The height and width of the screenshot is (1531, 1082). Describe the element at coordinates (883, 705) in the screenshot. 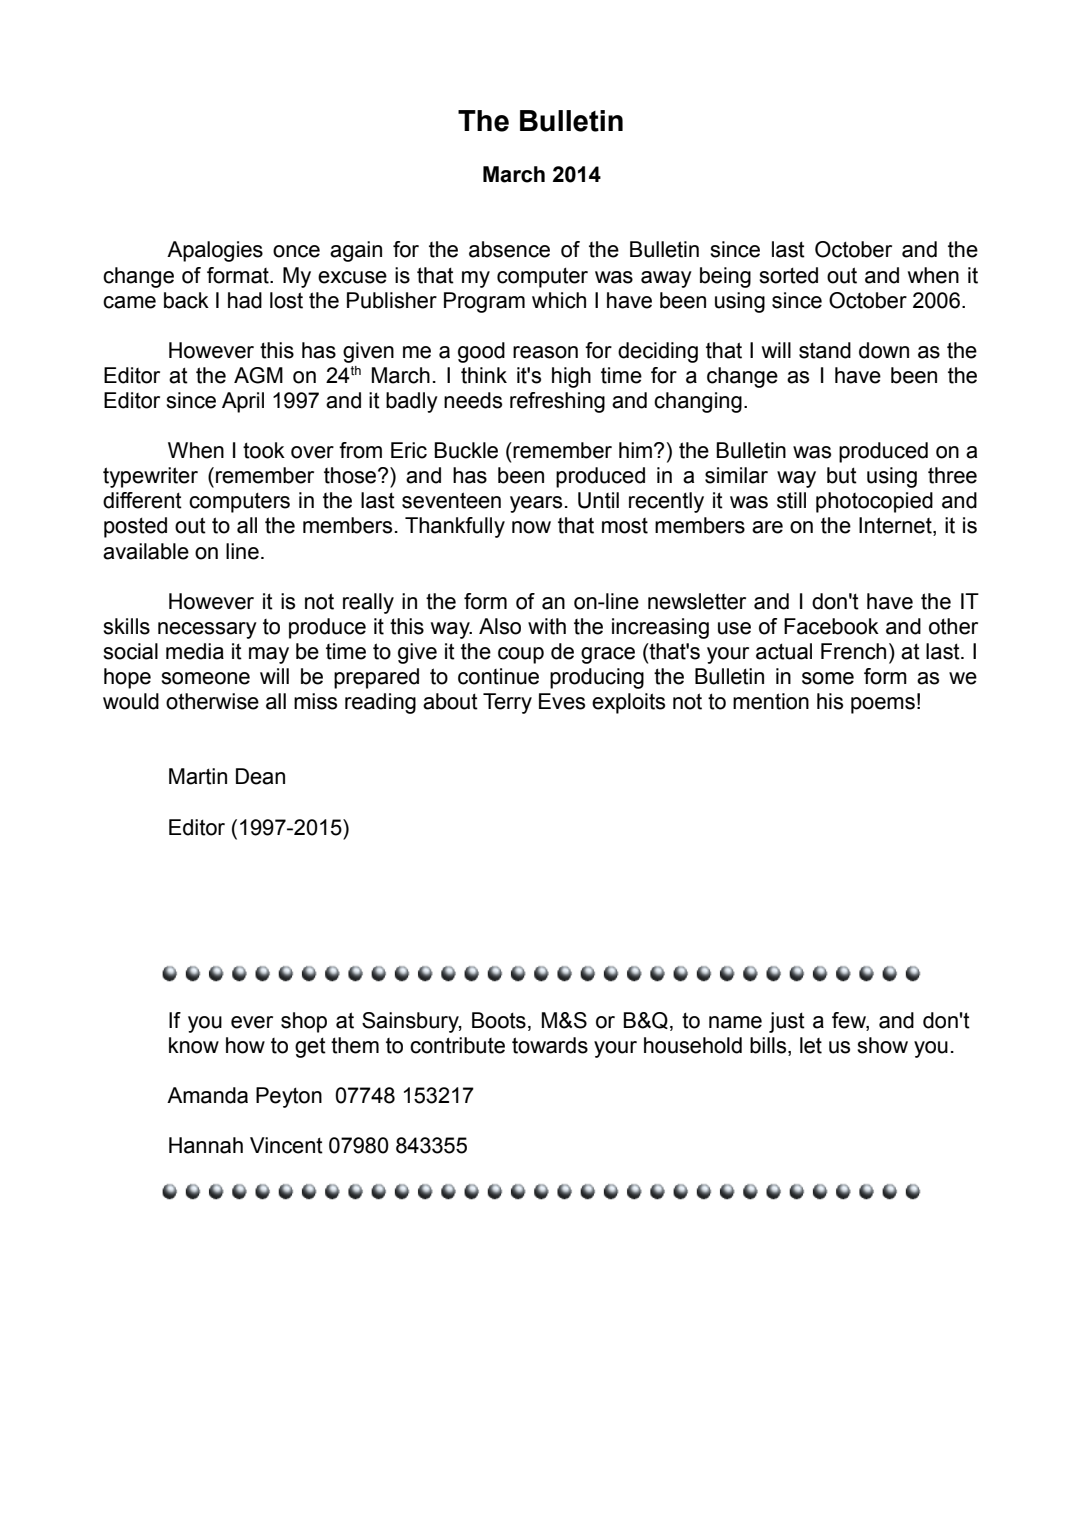

I see `poems` at that location.
